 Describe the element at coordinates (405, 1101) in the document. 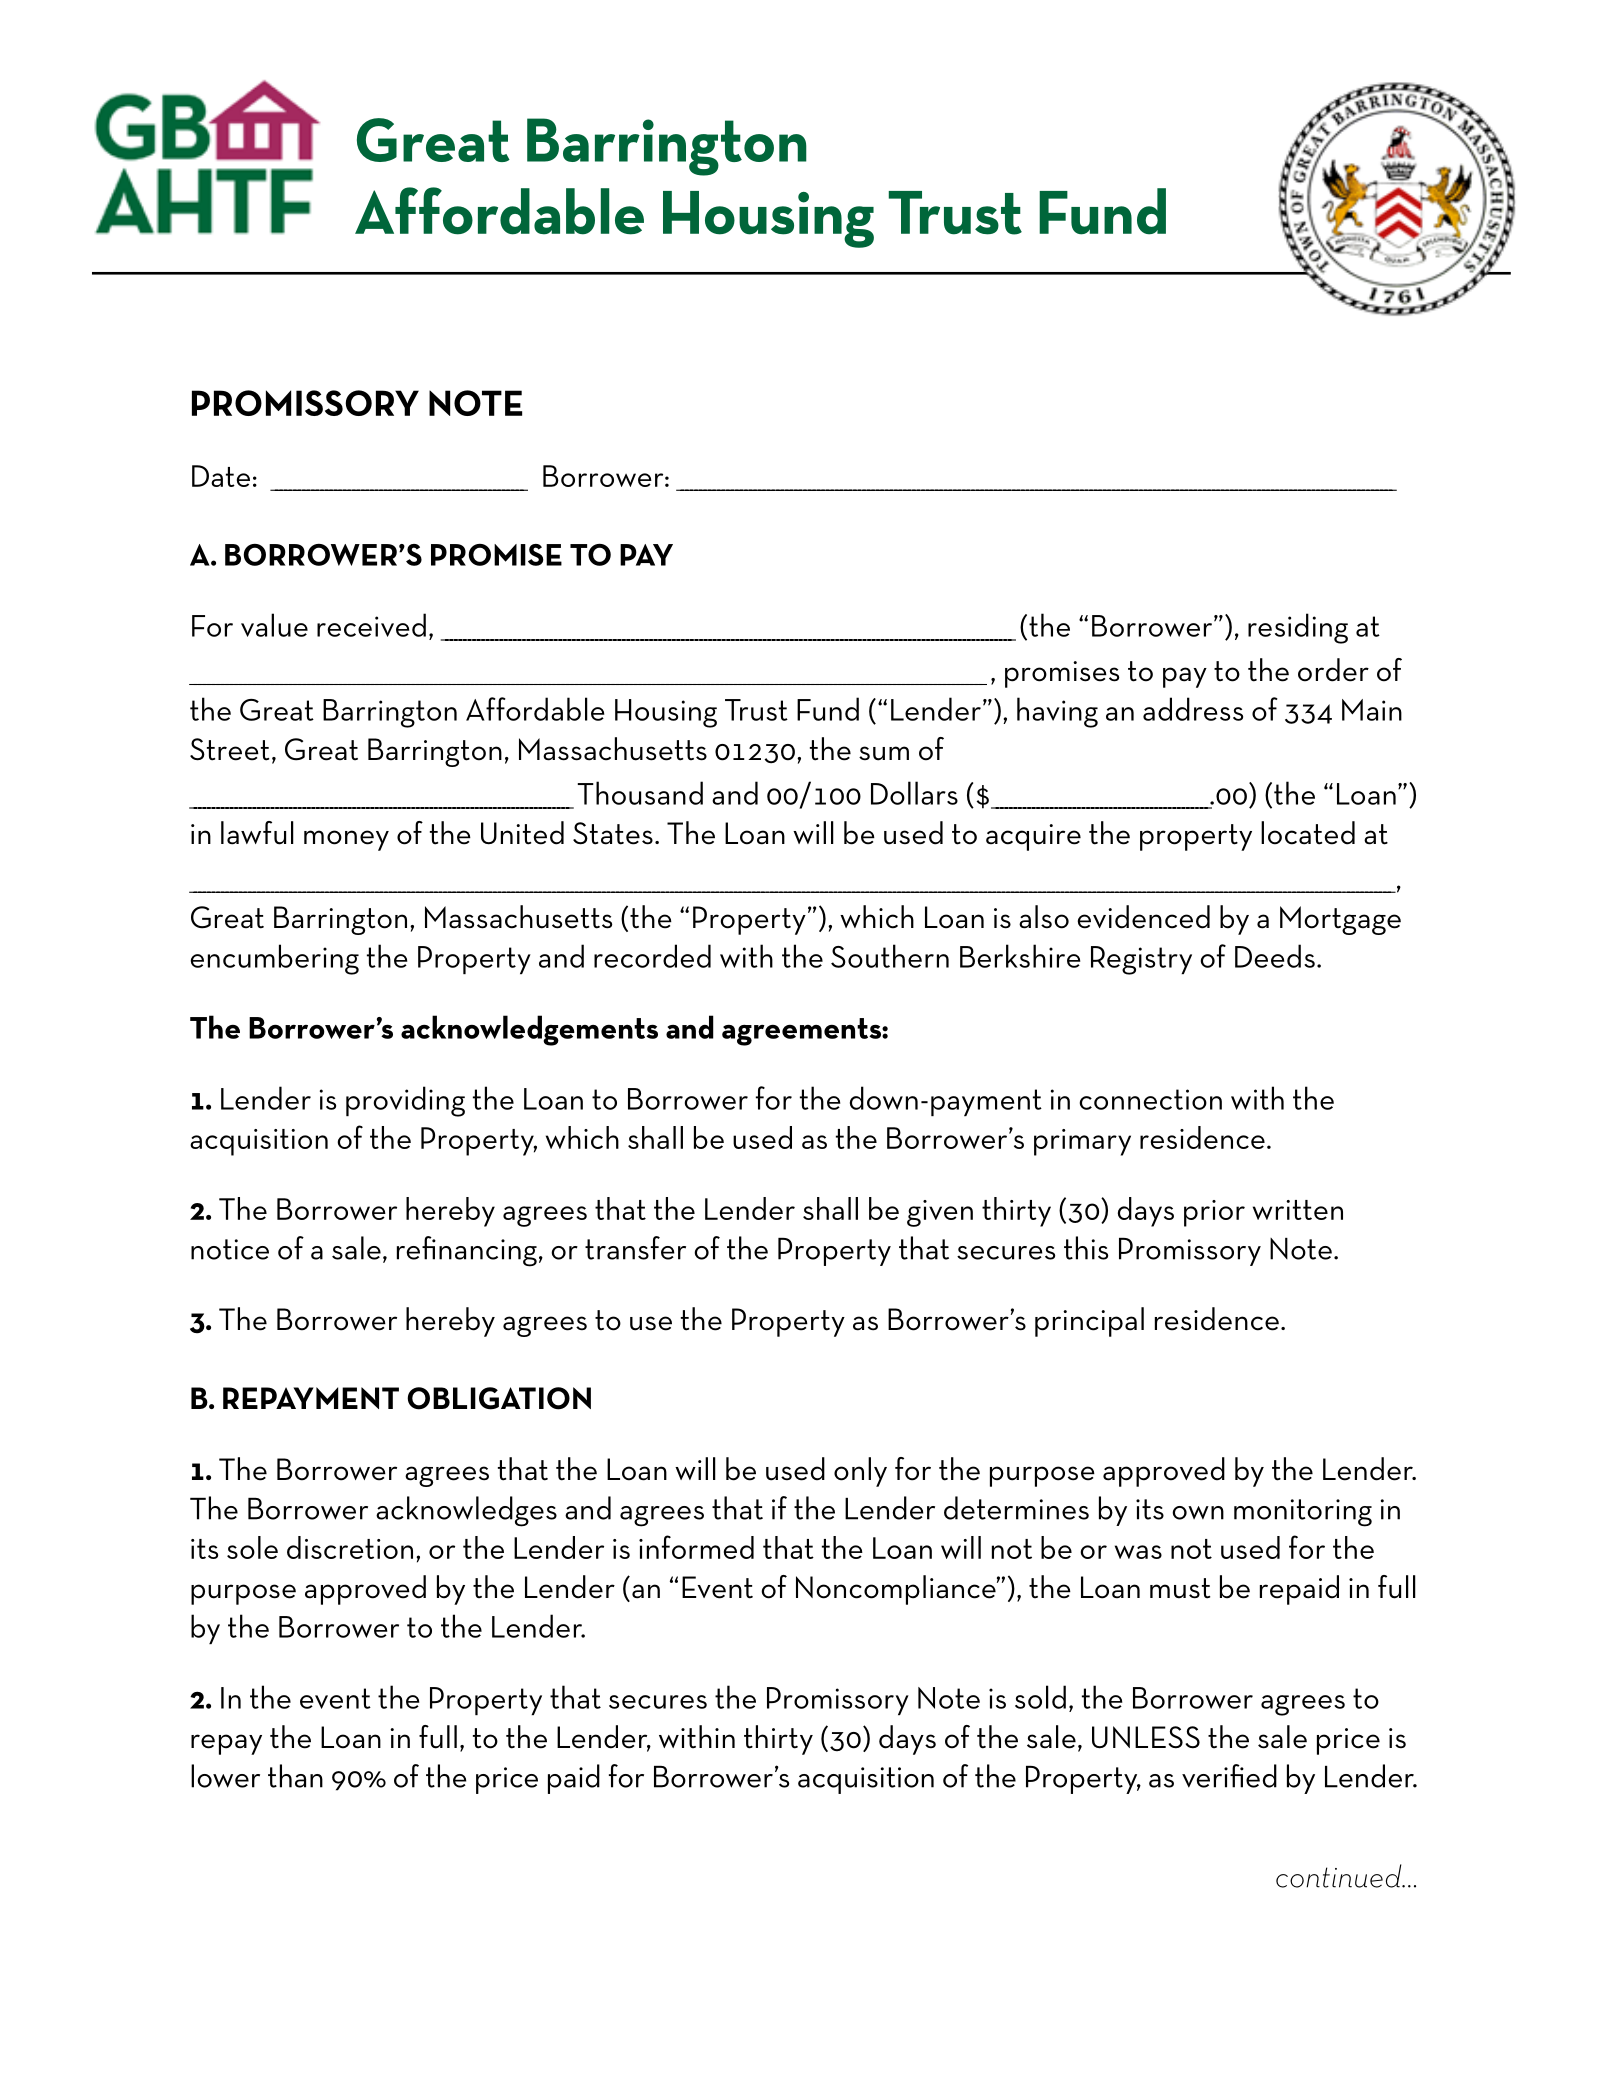

I see `providing` at that location.
